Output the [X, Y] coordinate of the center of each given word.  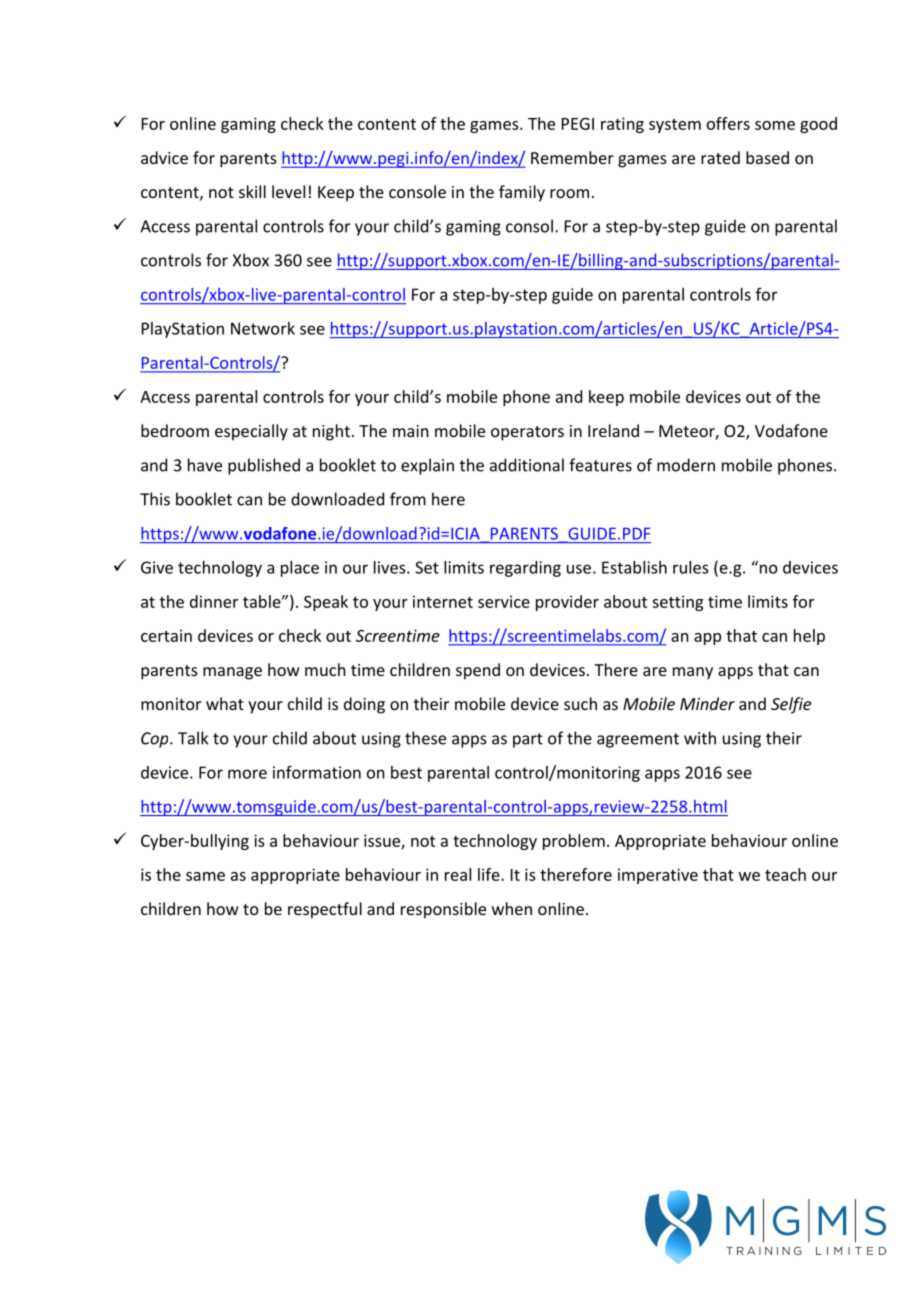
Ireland [613, 430]
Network [263, 328]
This [155, 499]
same [205, 876]
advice [164, 157]
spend [478, 671]
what [225, 703]
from [408, 499]
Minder [707, 703]
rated [720, 157]
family [522, 193]
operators [527, 433]
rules [690, 567]
